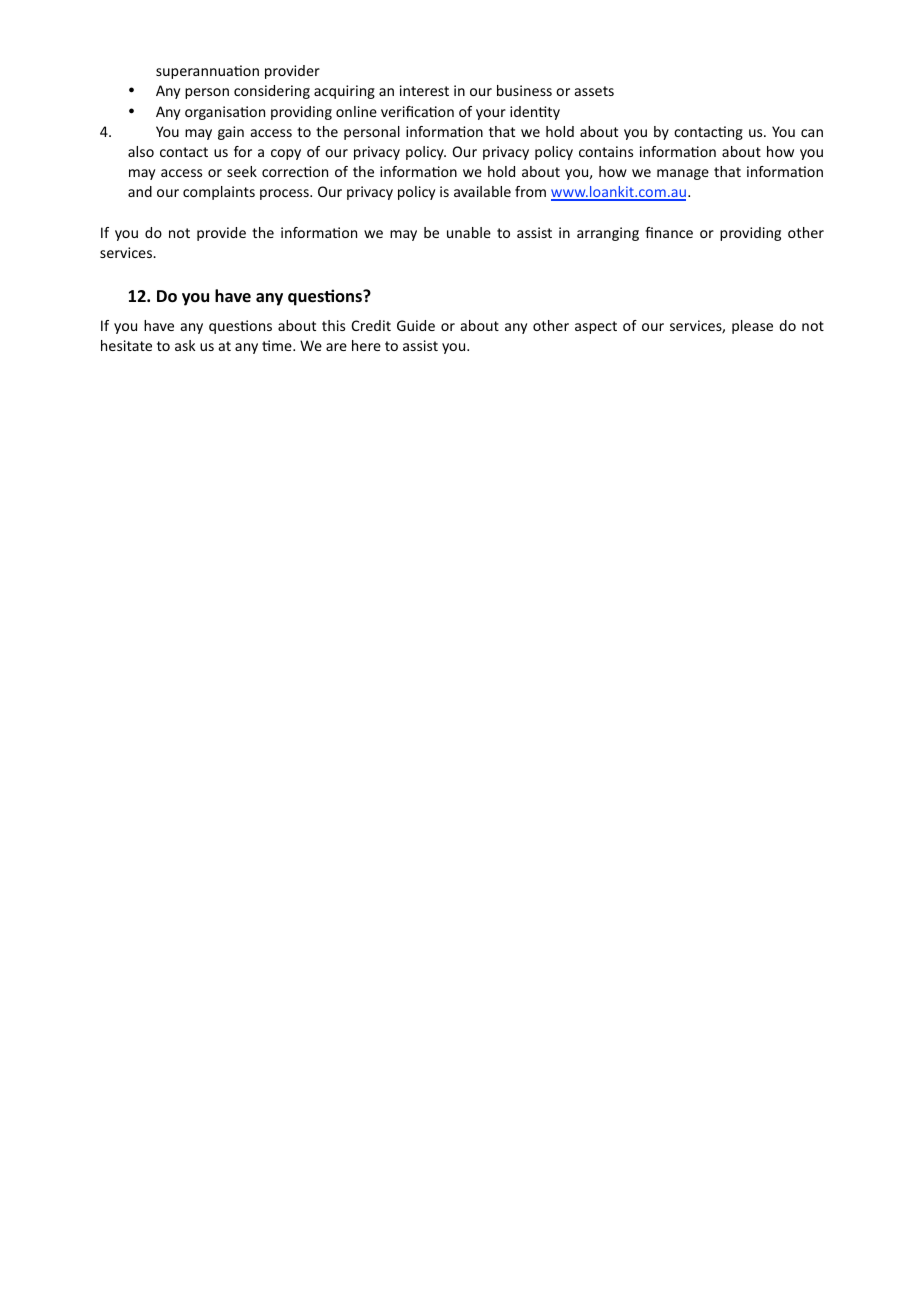 The image size is (924, 1308). Describe the element at coordinates (286, 154) in the screenshot. I see `copy` at that location.
